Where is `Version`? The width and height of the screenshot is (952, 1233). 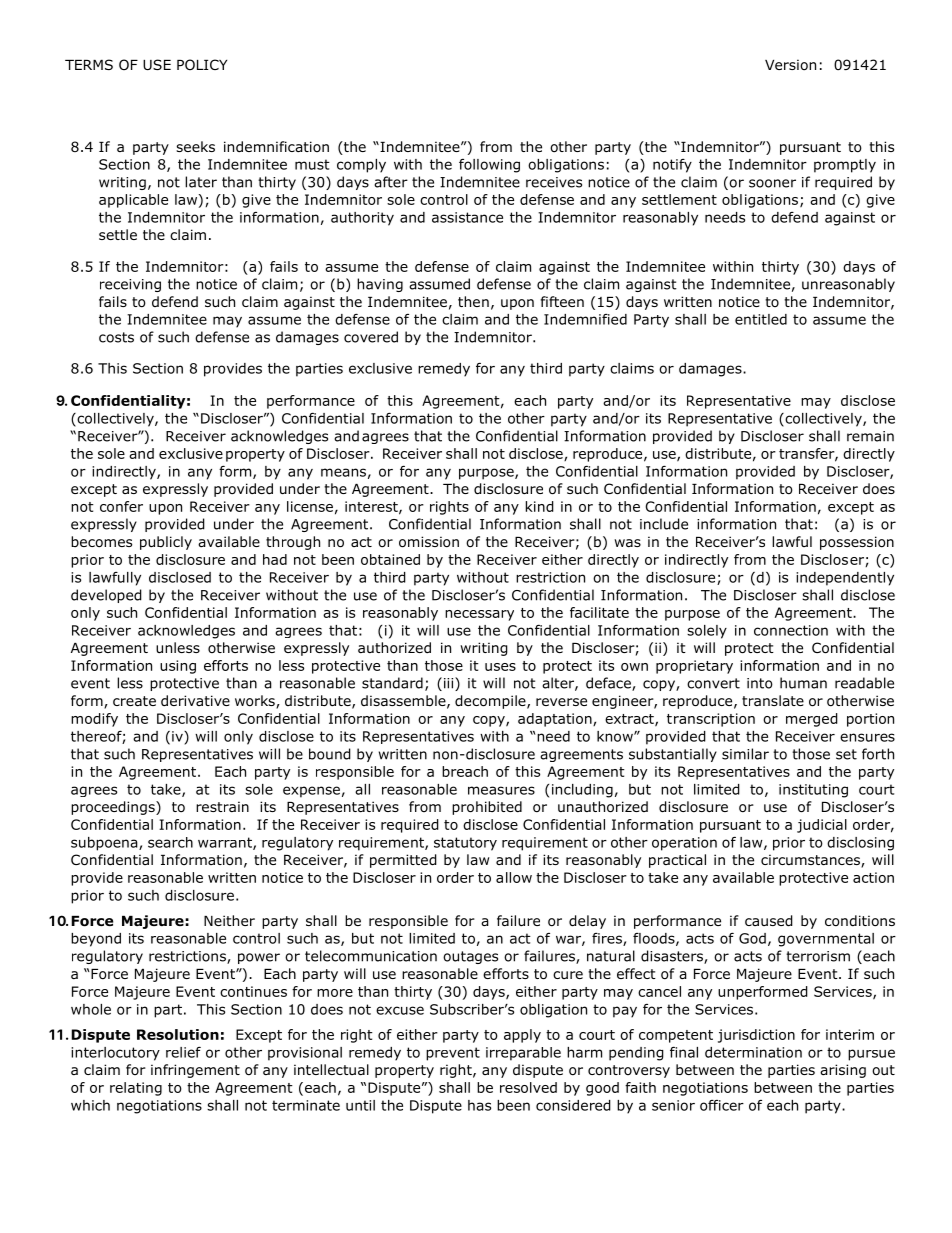 Version is located at coordinates (790, 65).
